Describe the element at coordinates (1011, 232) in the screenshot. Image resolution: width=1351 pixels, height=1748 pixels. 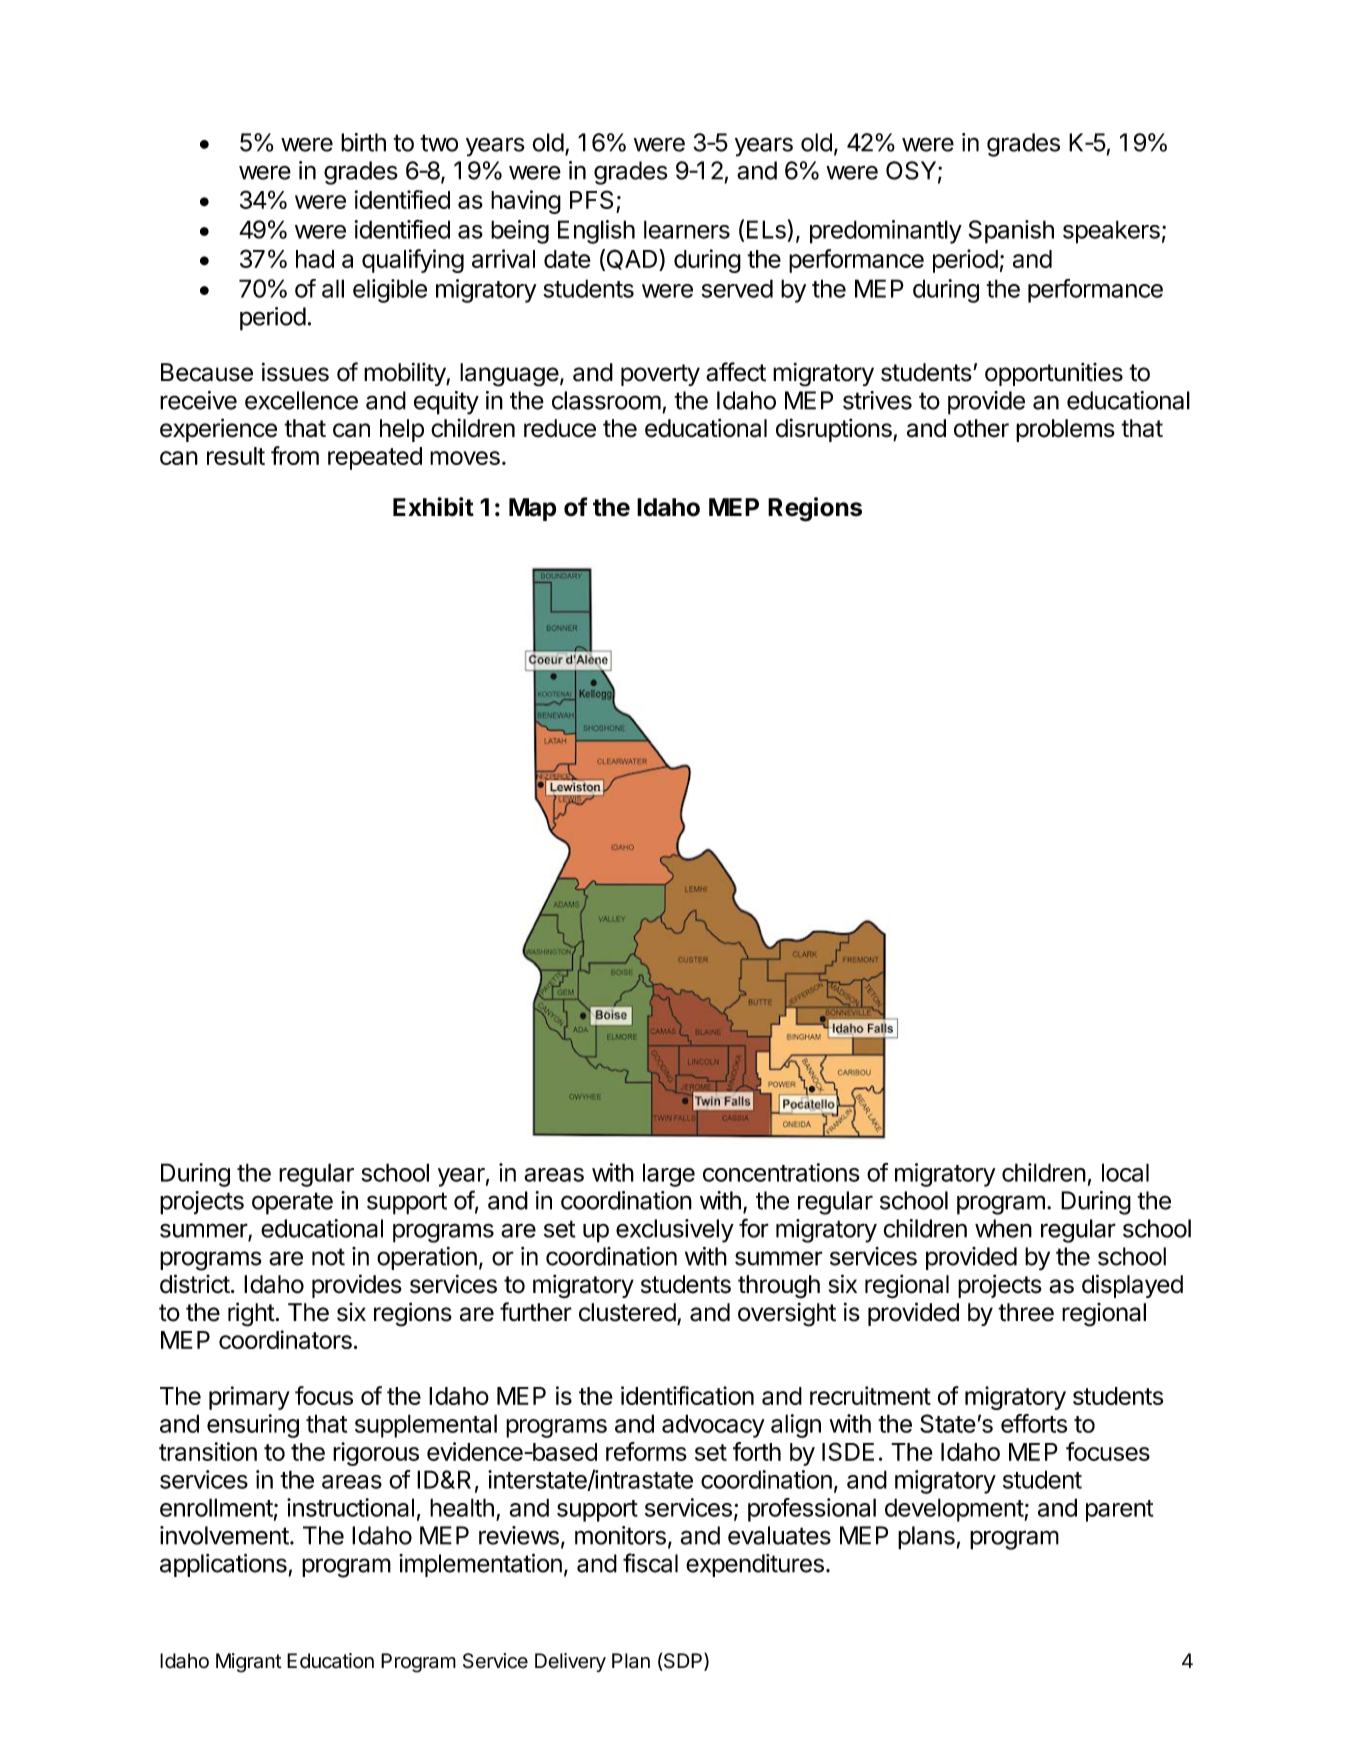
I see `Spanish` at that location.
